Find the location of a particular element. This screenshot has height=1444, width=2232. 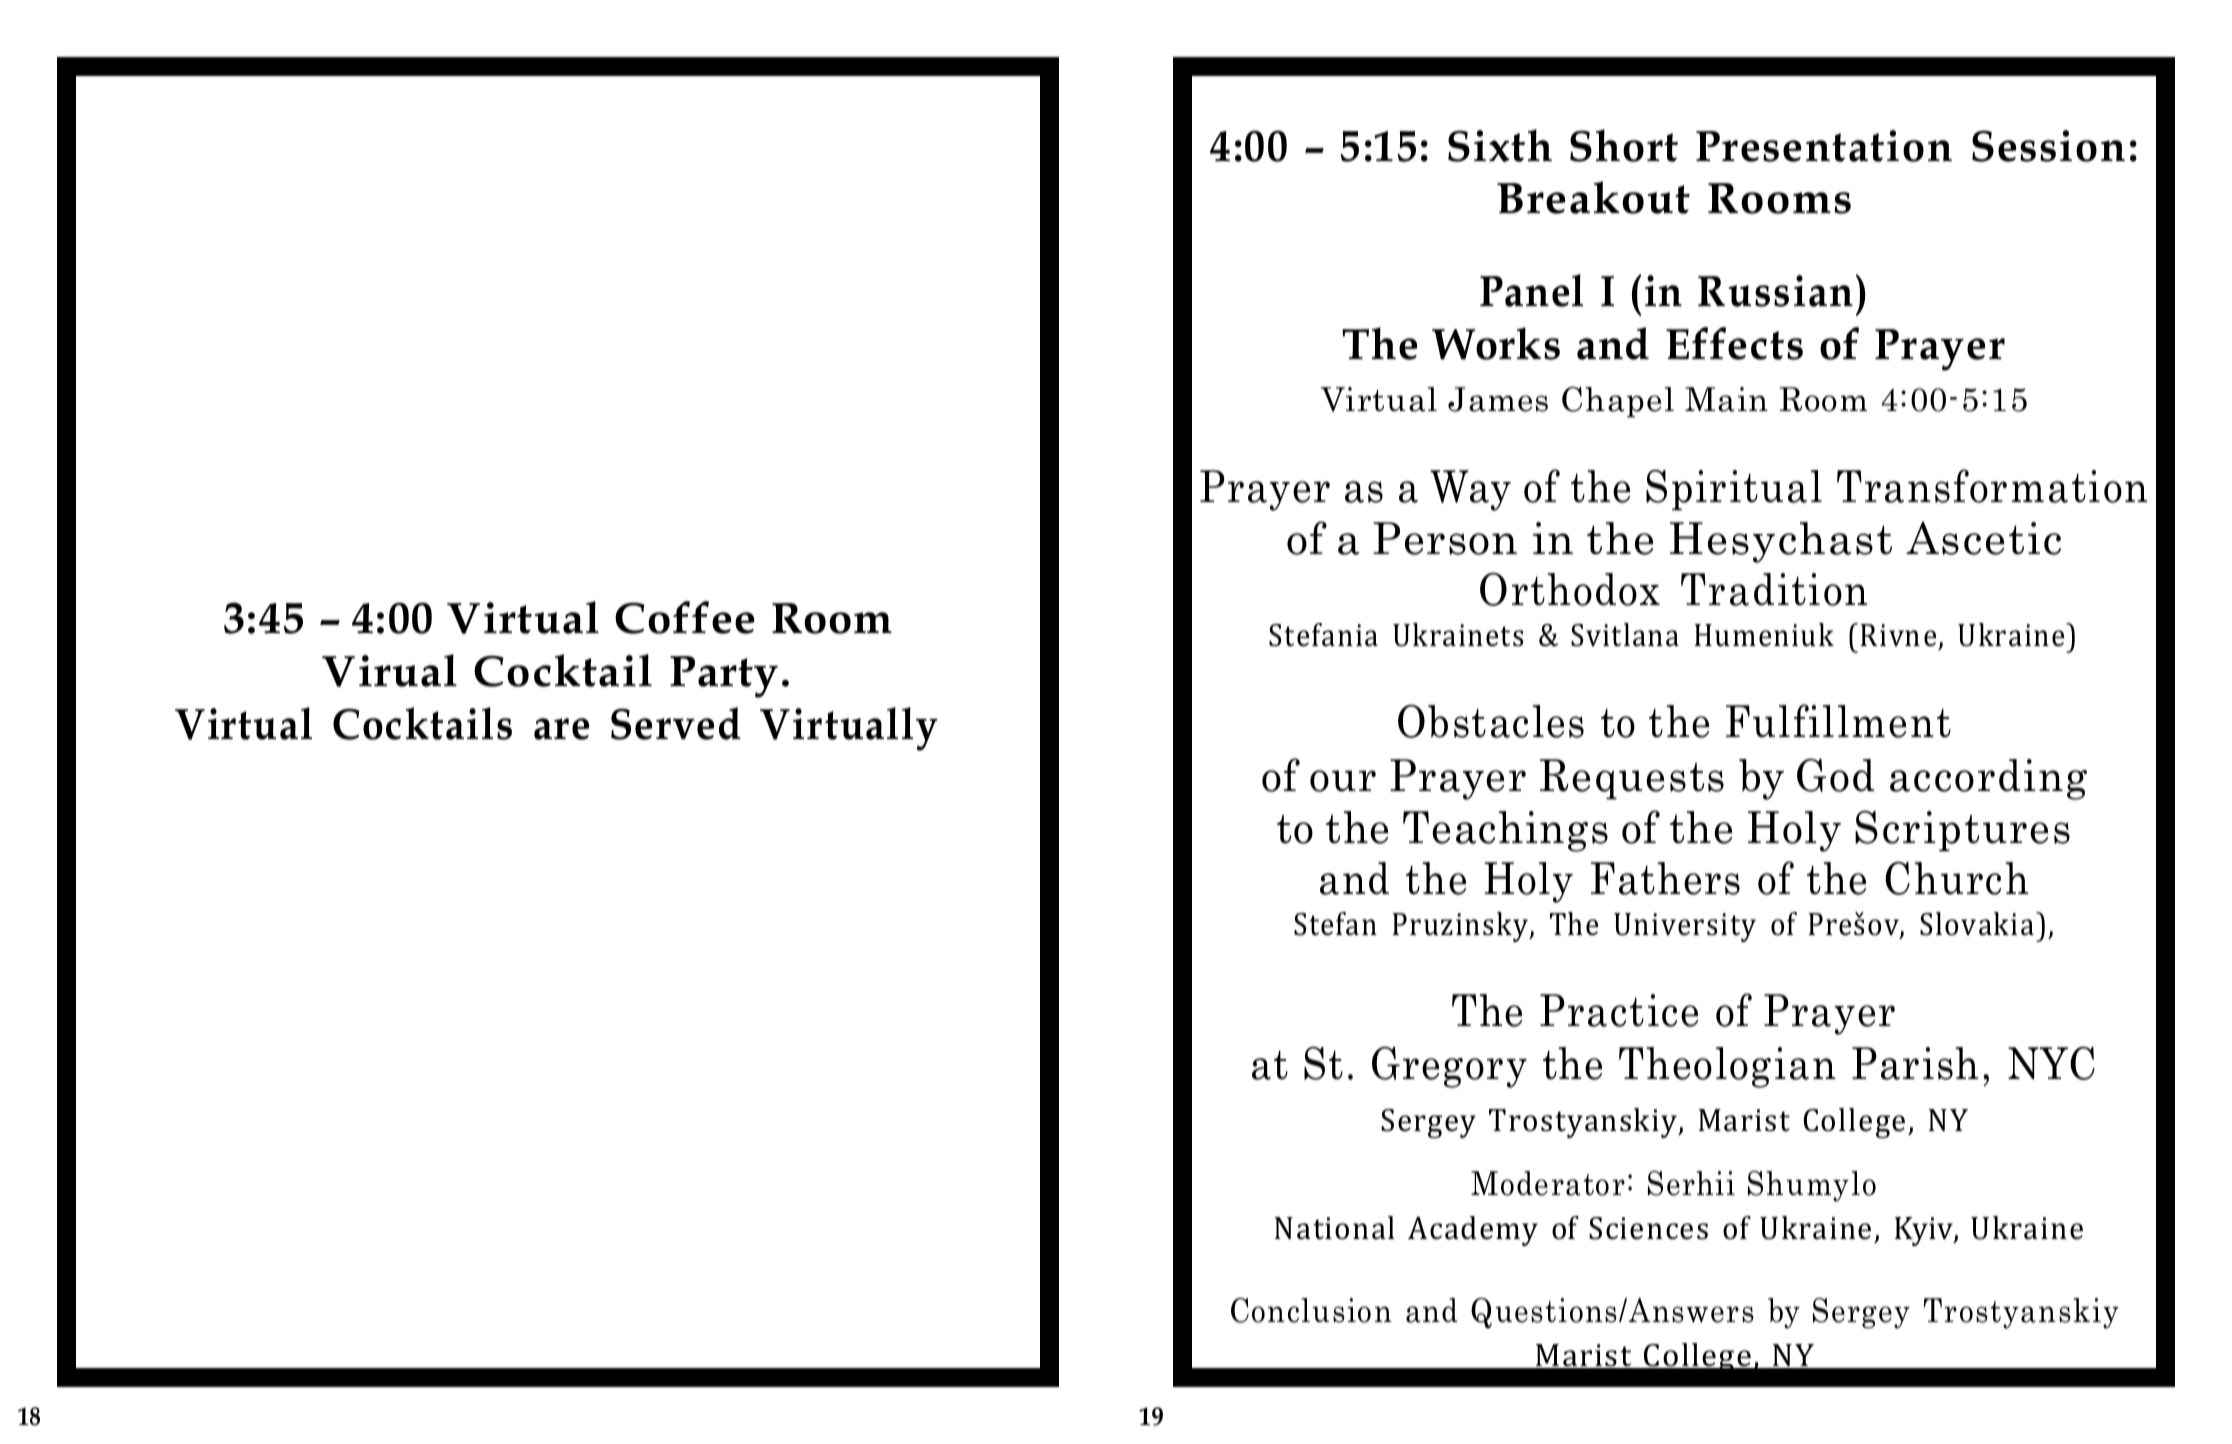

Ascetic is located at coordinates (1983, 538).
